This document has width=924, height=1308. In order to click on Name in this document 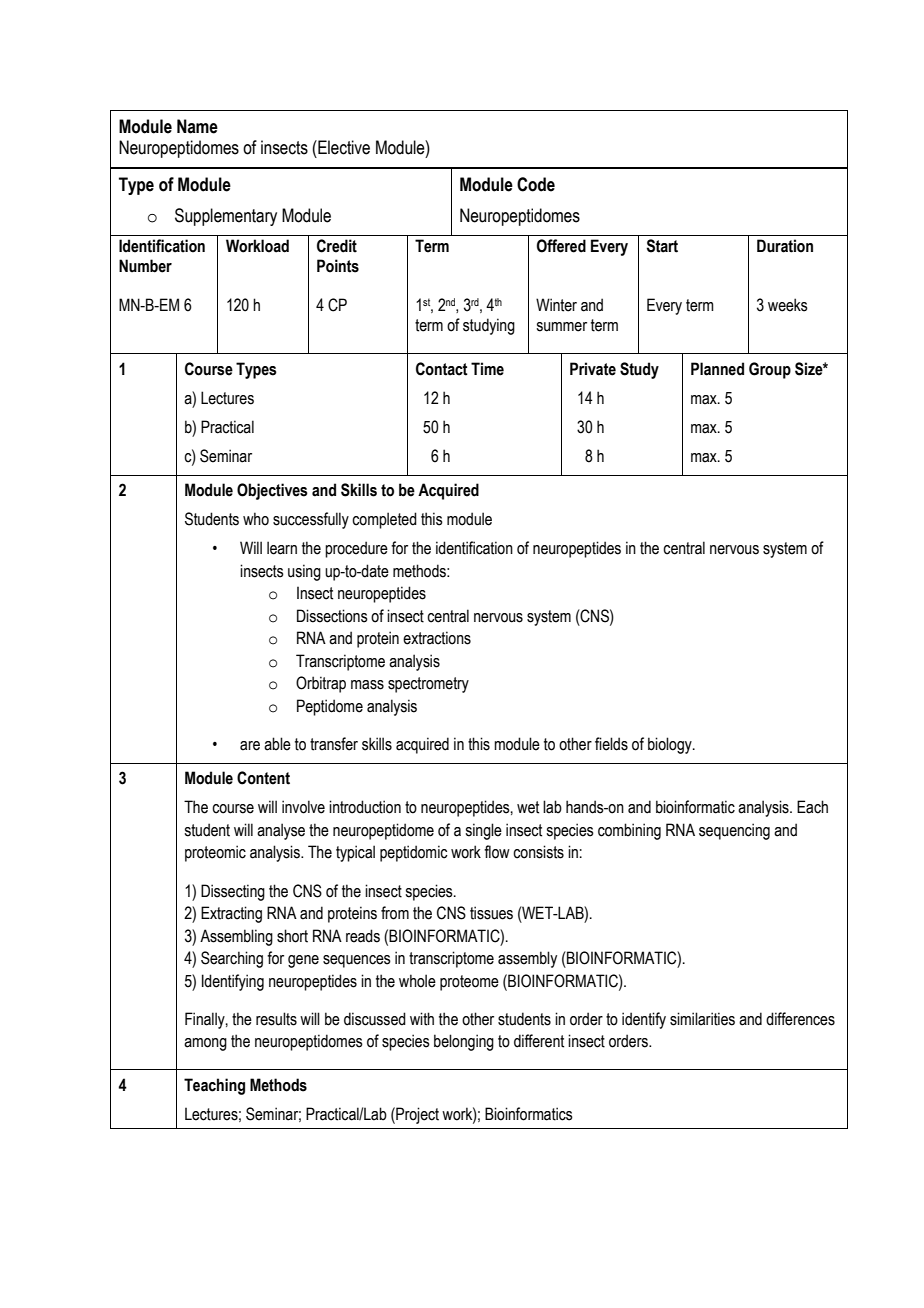, I will do `click(197, 126)`.
